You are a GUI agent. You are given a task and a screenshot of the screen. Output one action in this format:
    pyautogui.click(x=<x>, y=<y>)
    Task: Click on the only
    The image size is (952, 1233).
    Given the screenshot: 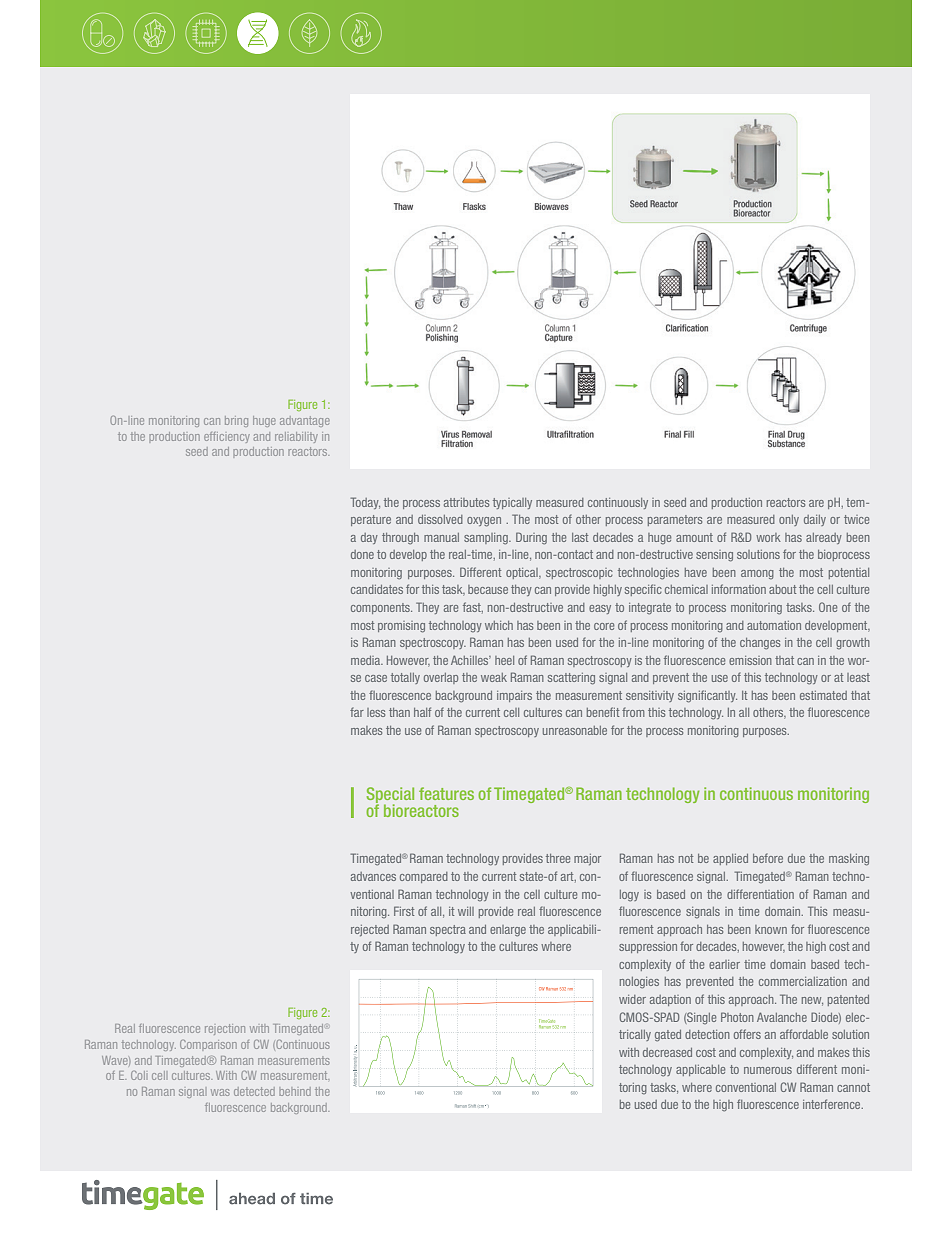 What is the action you would take?
    pyautogui.click(x=789, y=520)
